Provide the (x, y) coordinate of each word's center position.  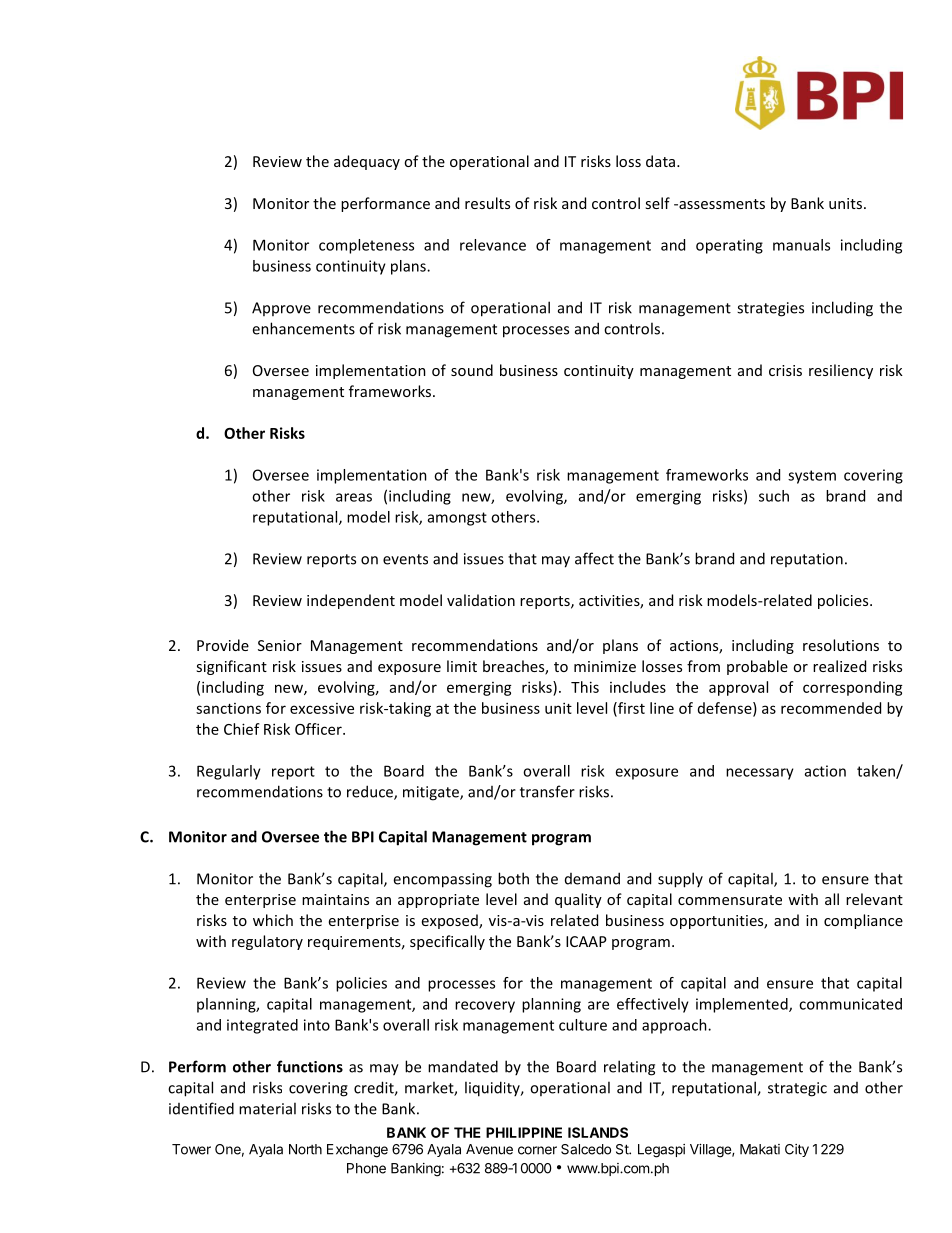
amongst (457, 519)
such (774, 496)
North (305, 1149)
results (487, 203)
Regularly (229, 772)
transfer (547, 791)
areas (354, 497)
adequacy (367, 162)
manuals (801, 245)
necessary (760, 774)
